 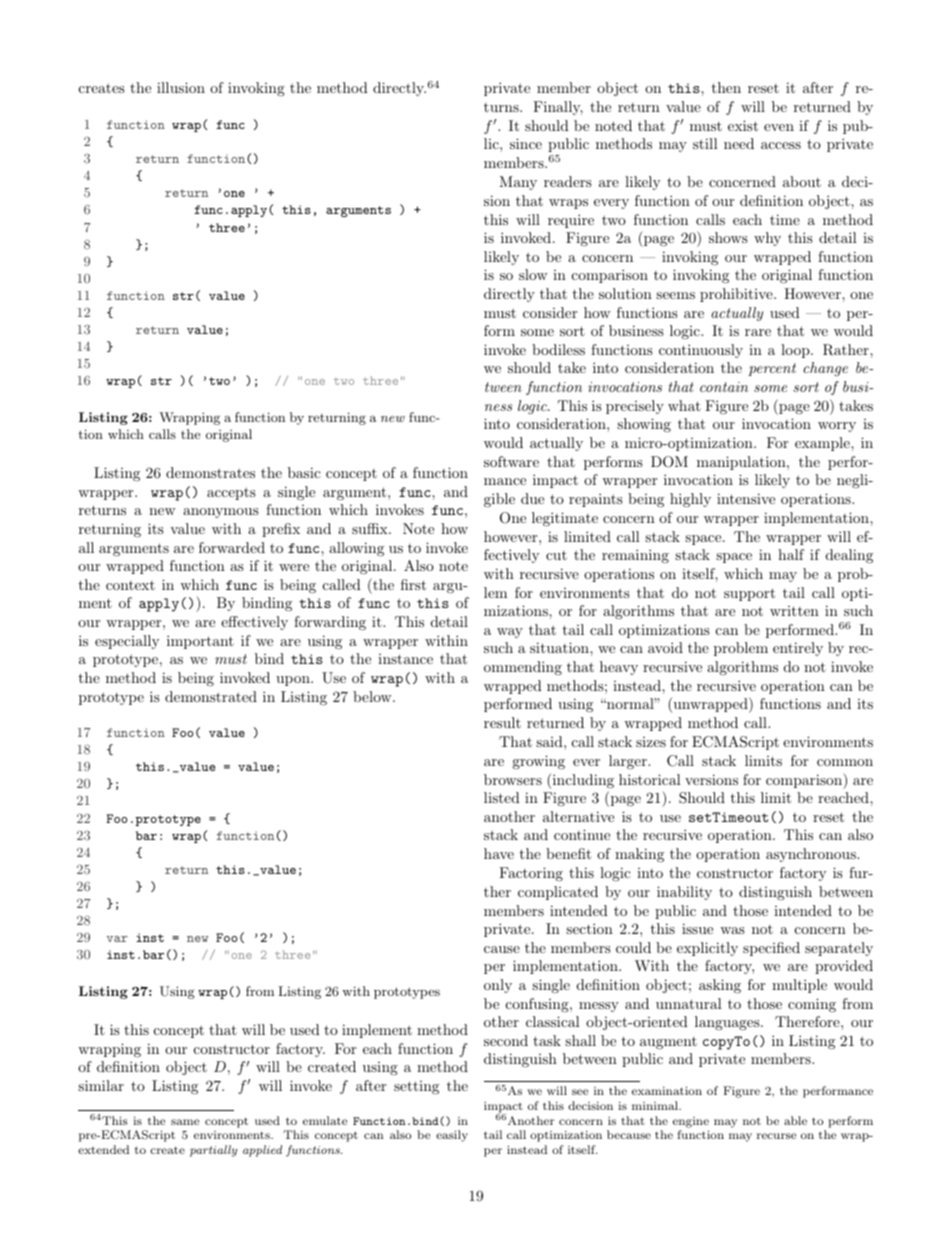 What do you see at coordinates (749, 594) in the page?
I see `support` at bounding box center [749, 594].
